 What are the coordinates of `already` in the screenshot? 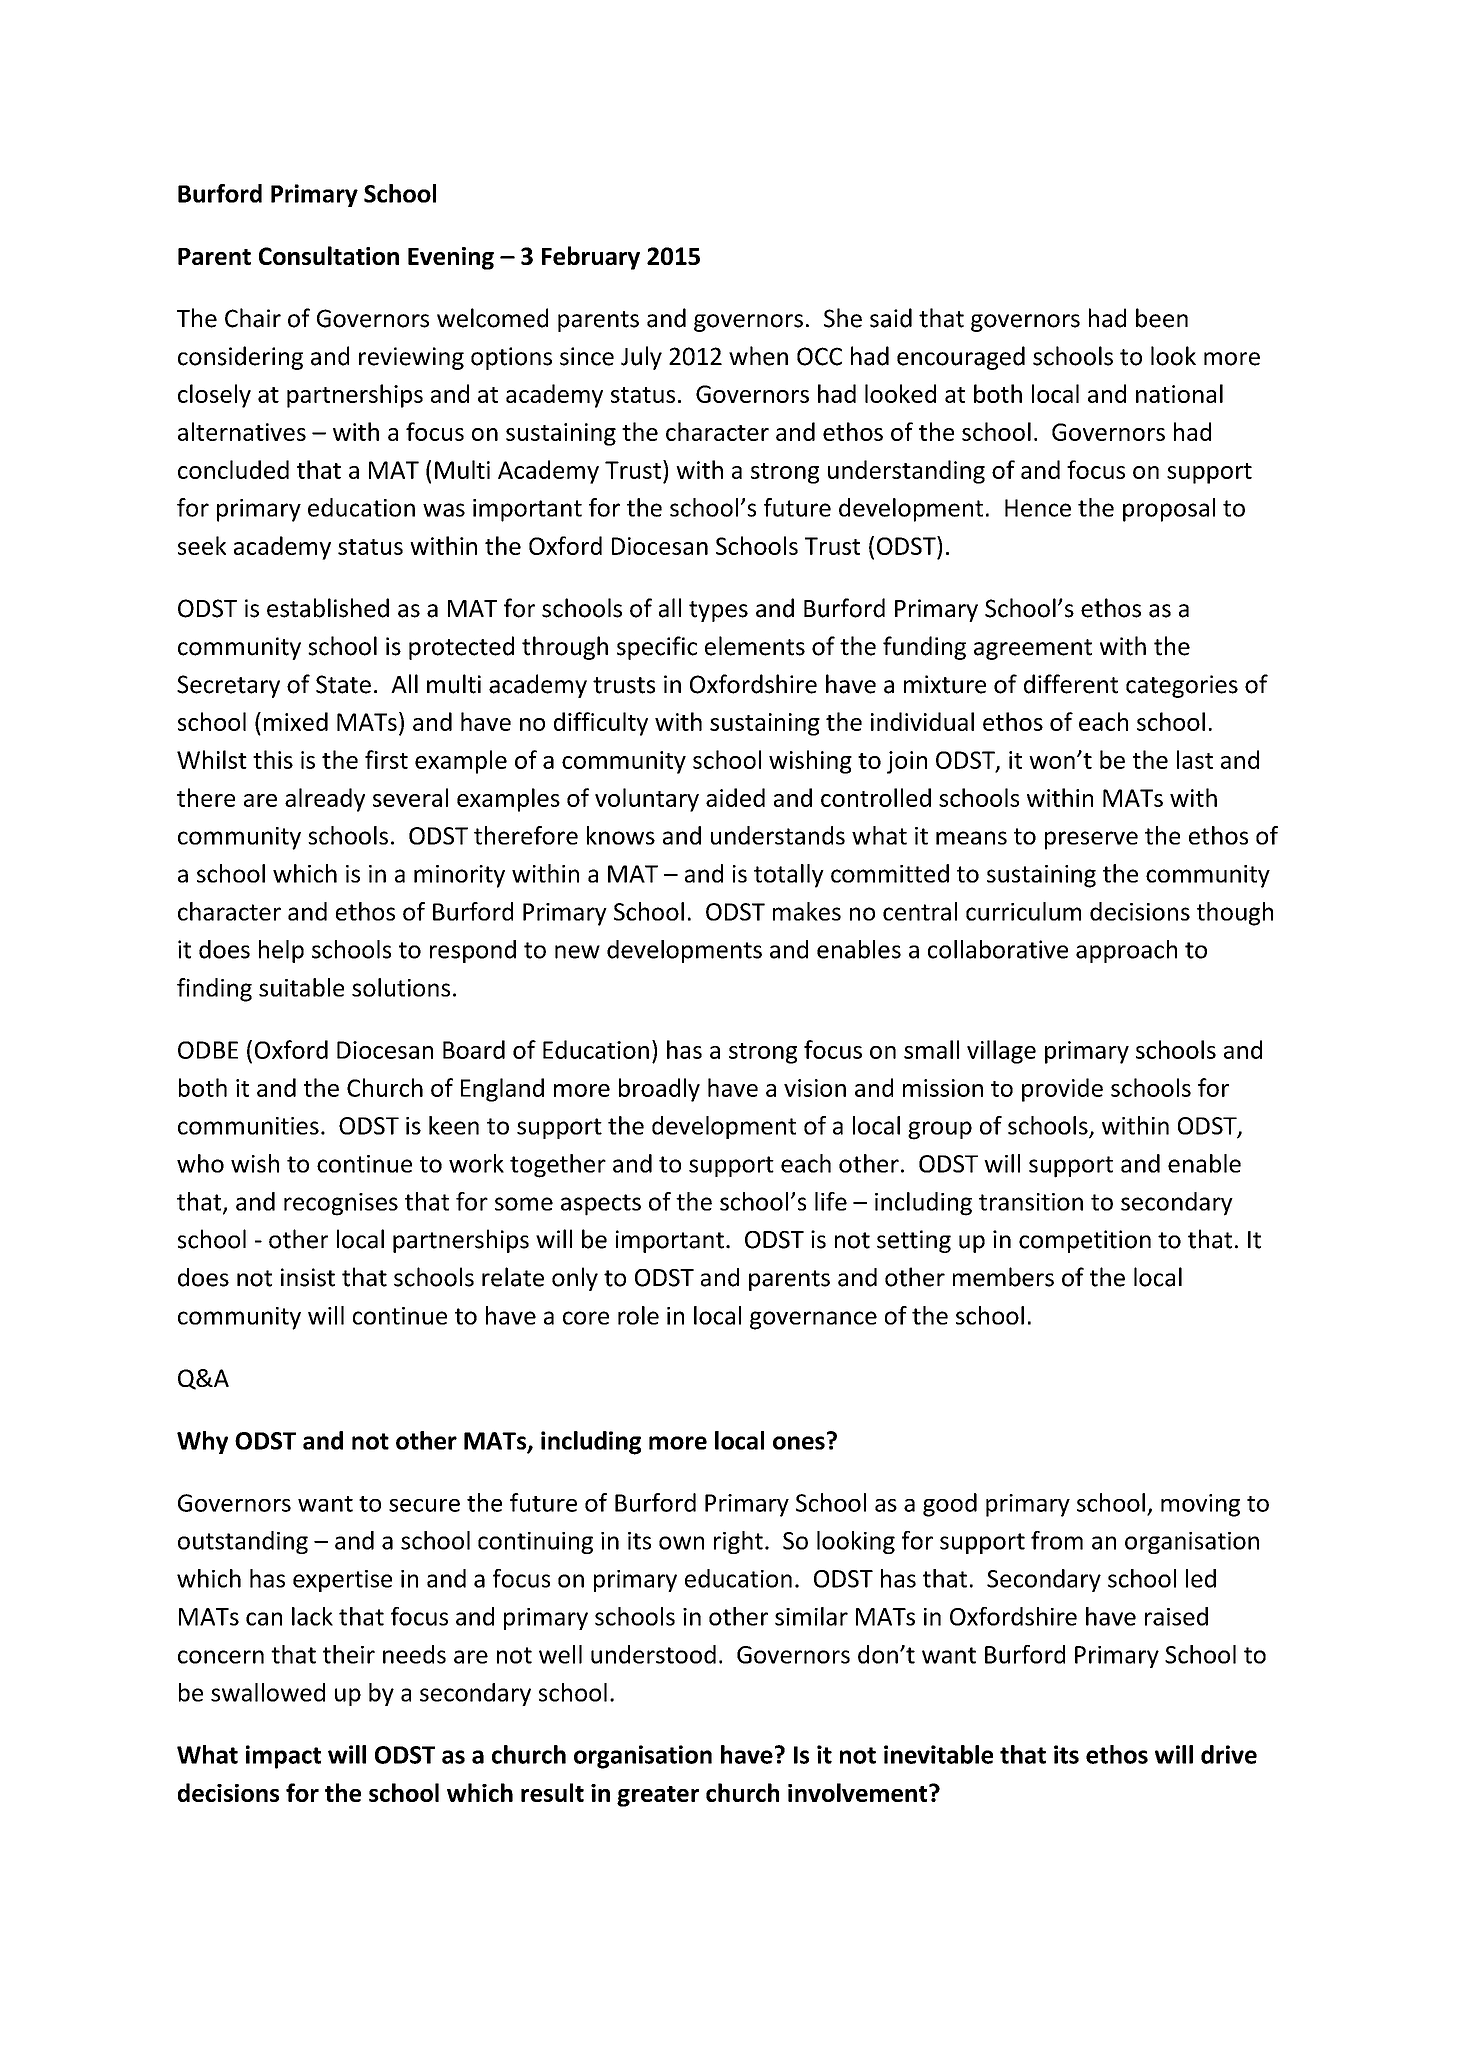 It's located at (325, 800).
